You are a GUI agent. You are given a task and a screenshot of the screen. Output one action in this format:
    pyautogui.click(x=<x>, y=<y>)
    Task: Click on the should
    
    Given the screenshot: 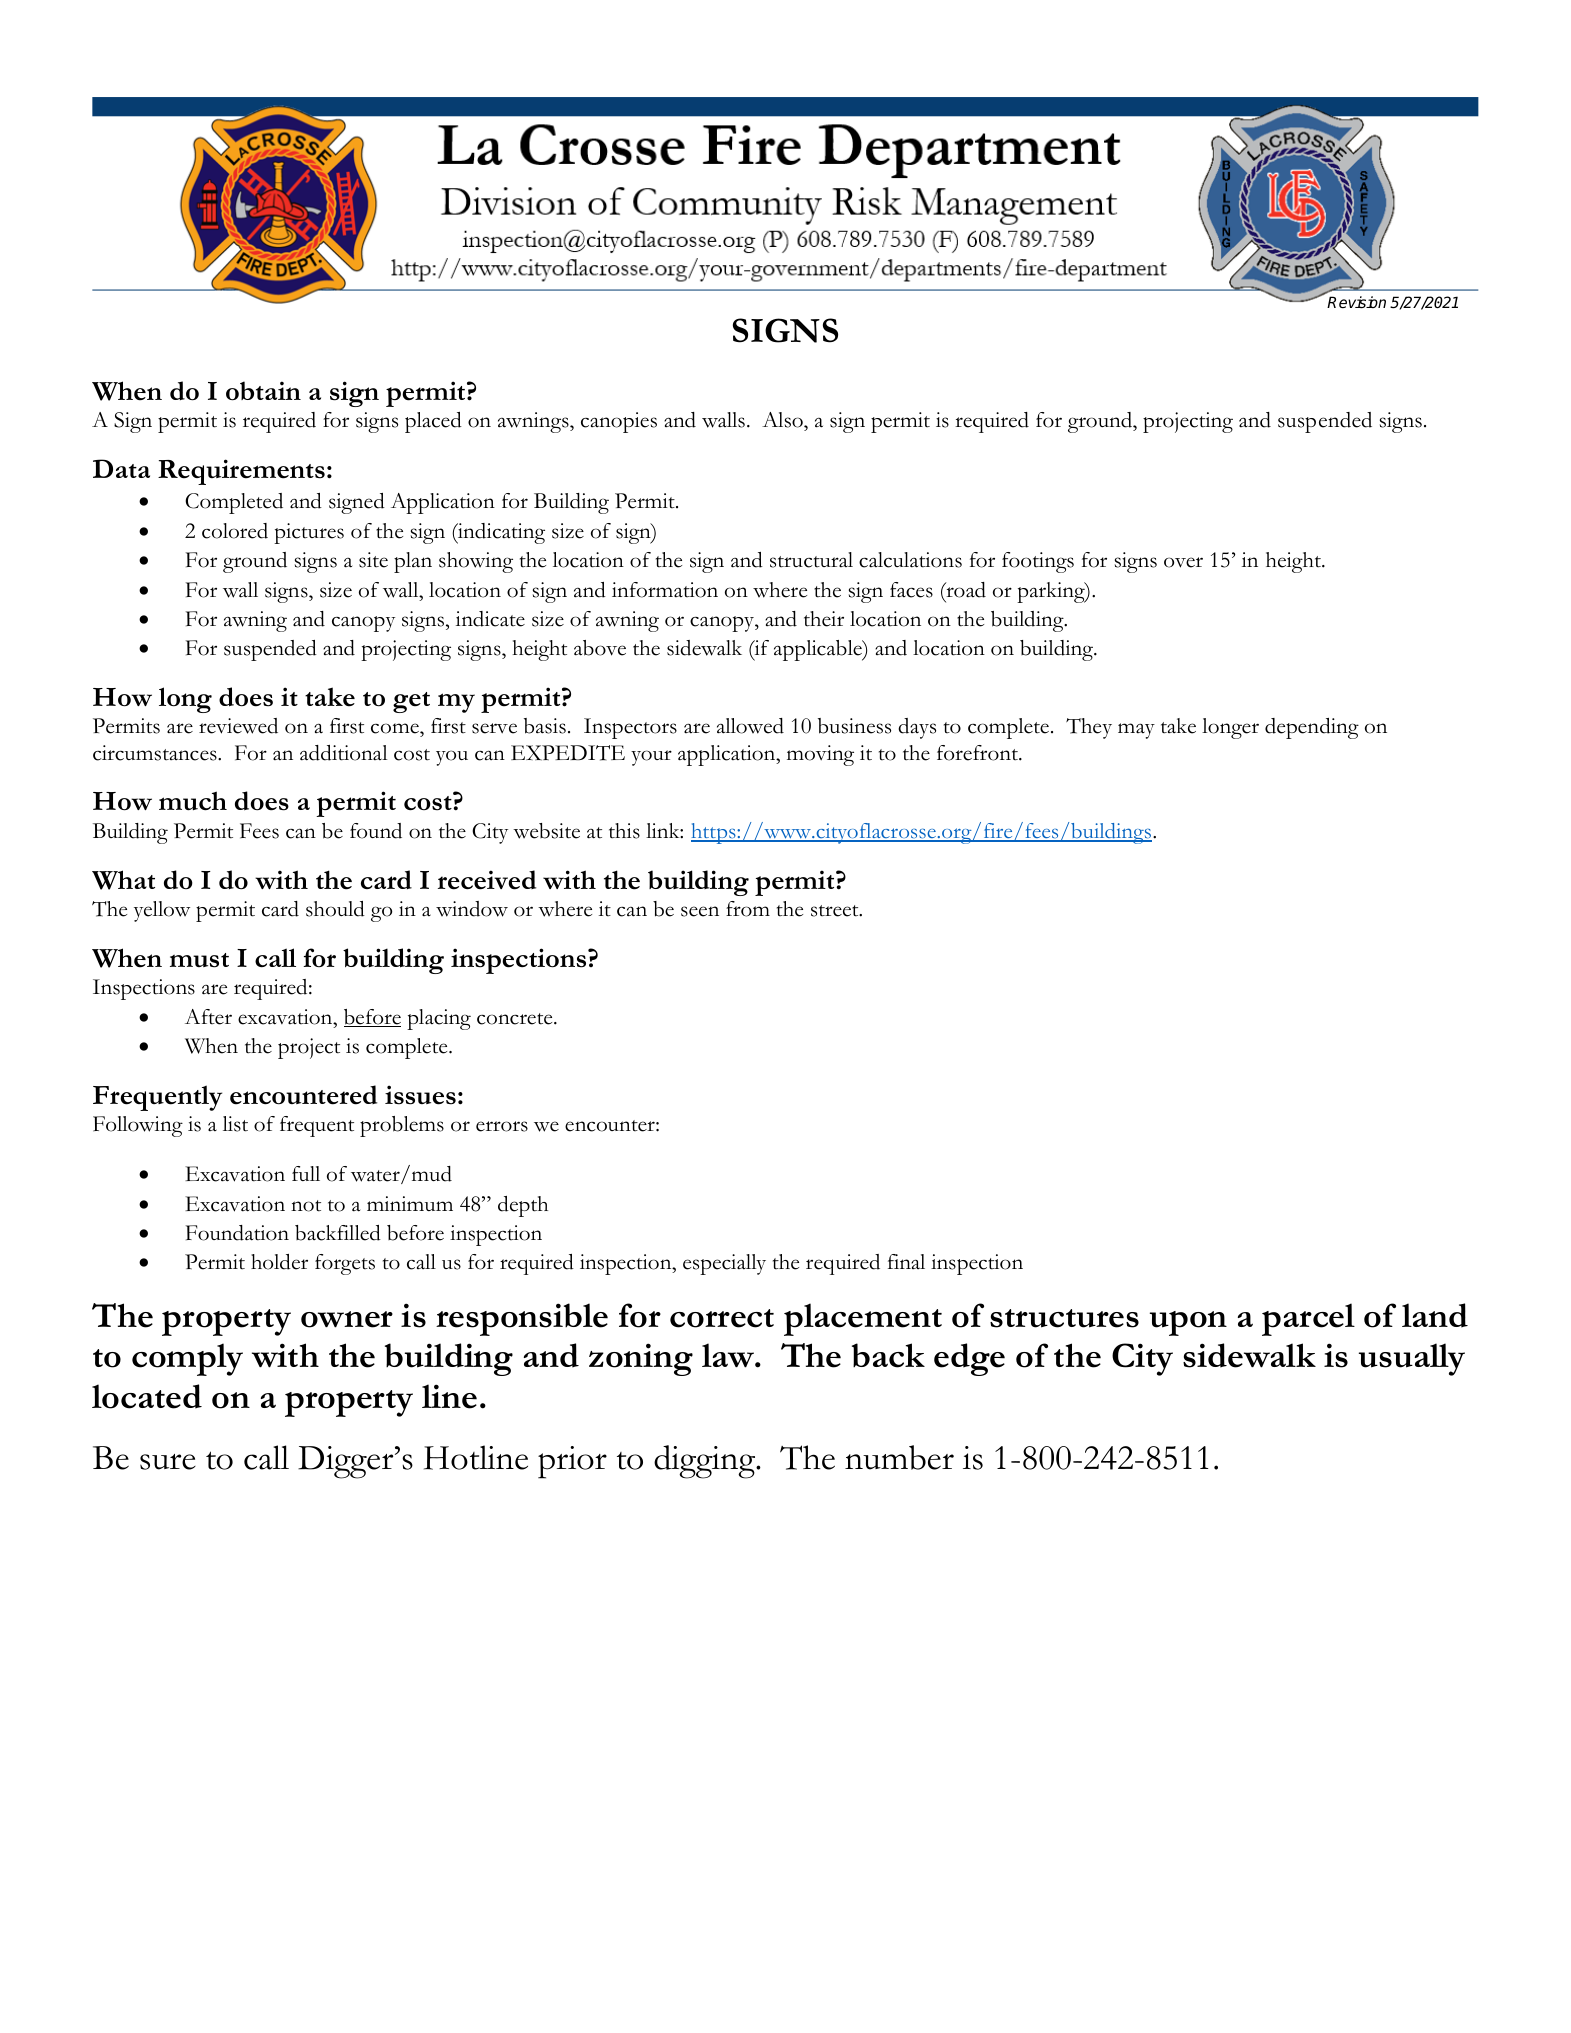 What is the action you would take?
    pyautogui.click(x=335, y=909)
